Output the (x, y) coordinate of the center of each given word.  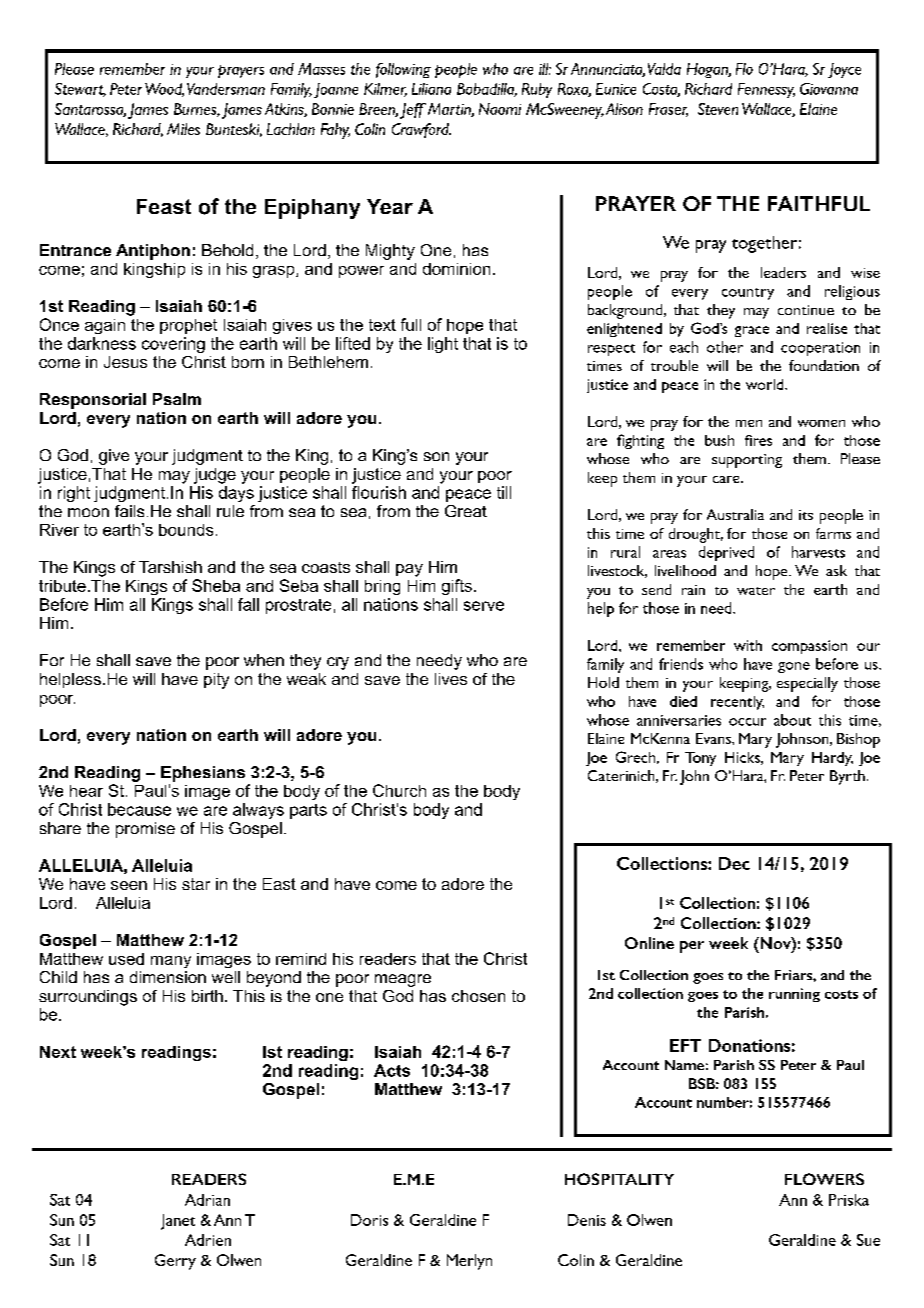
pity (216, 681)
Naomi (500, 109)
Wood (164, 90)
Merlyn (469, 1262)
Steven (718, 109)
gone (794, 667)
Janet (178, 1222)
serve (484, 606)
